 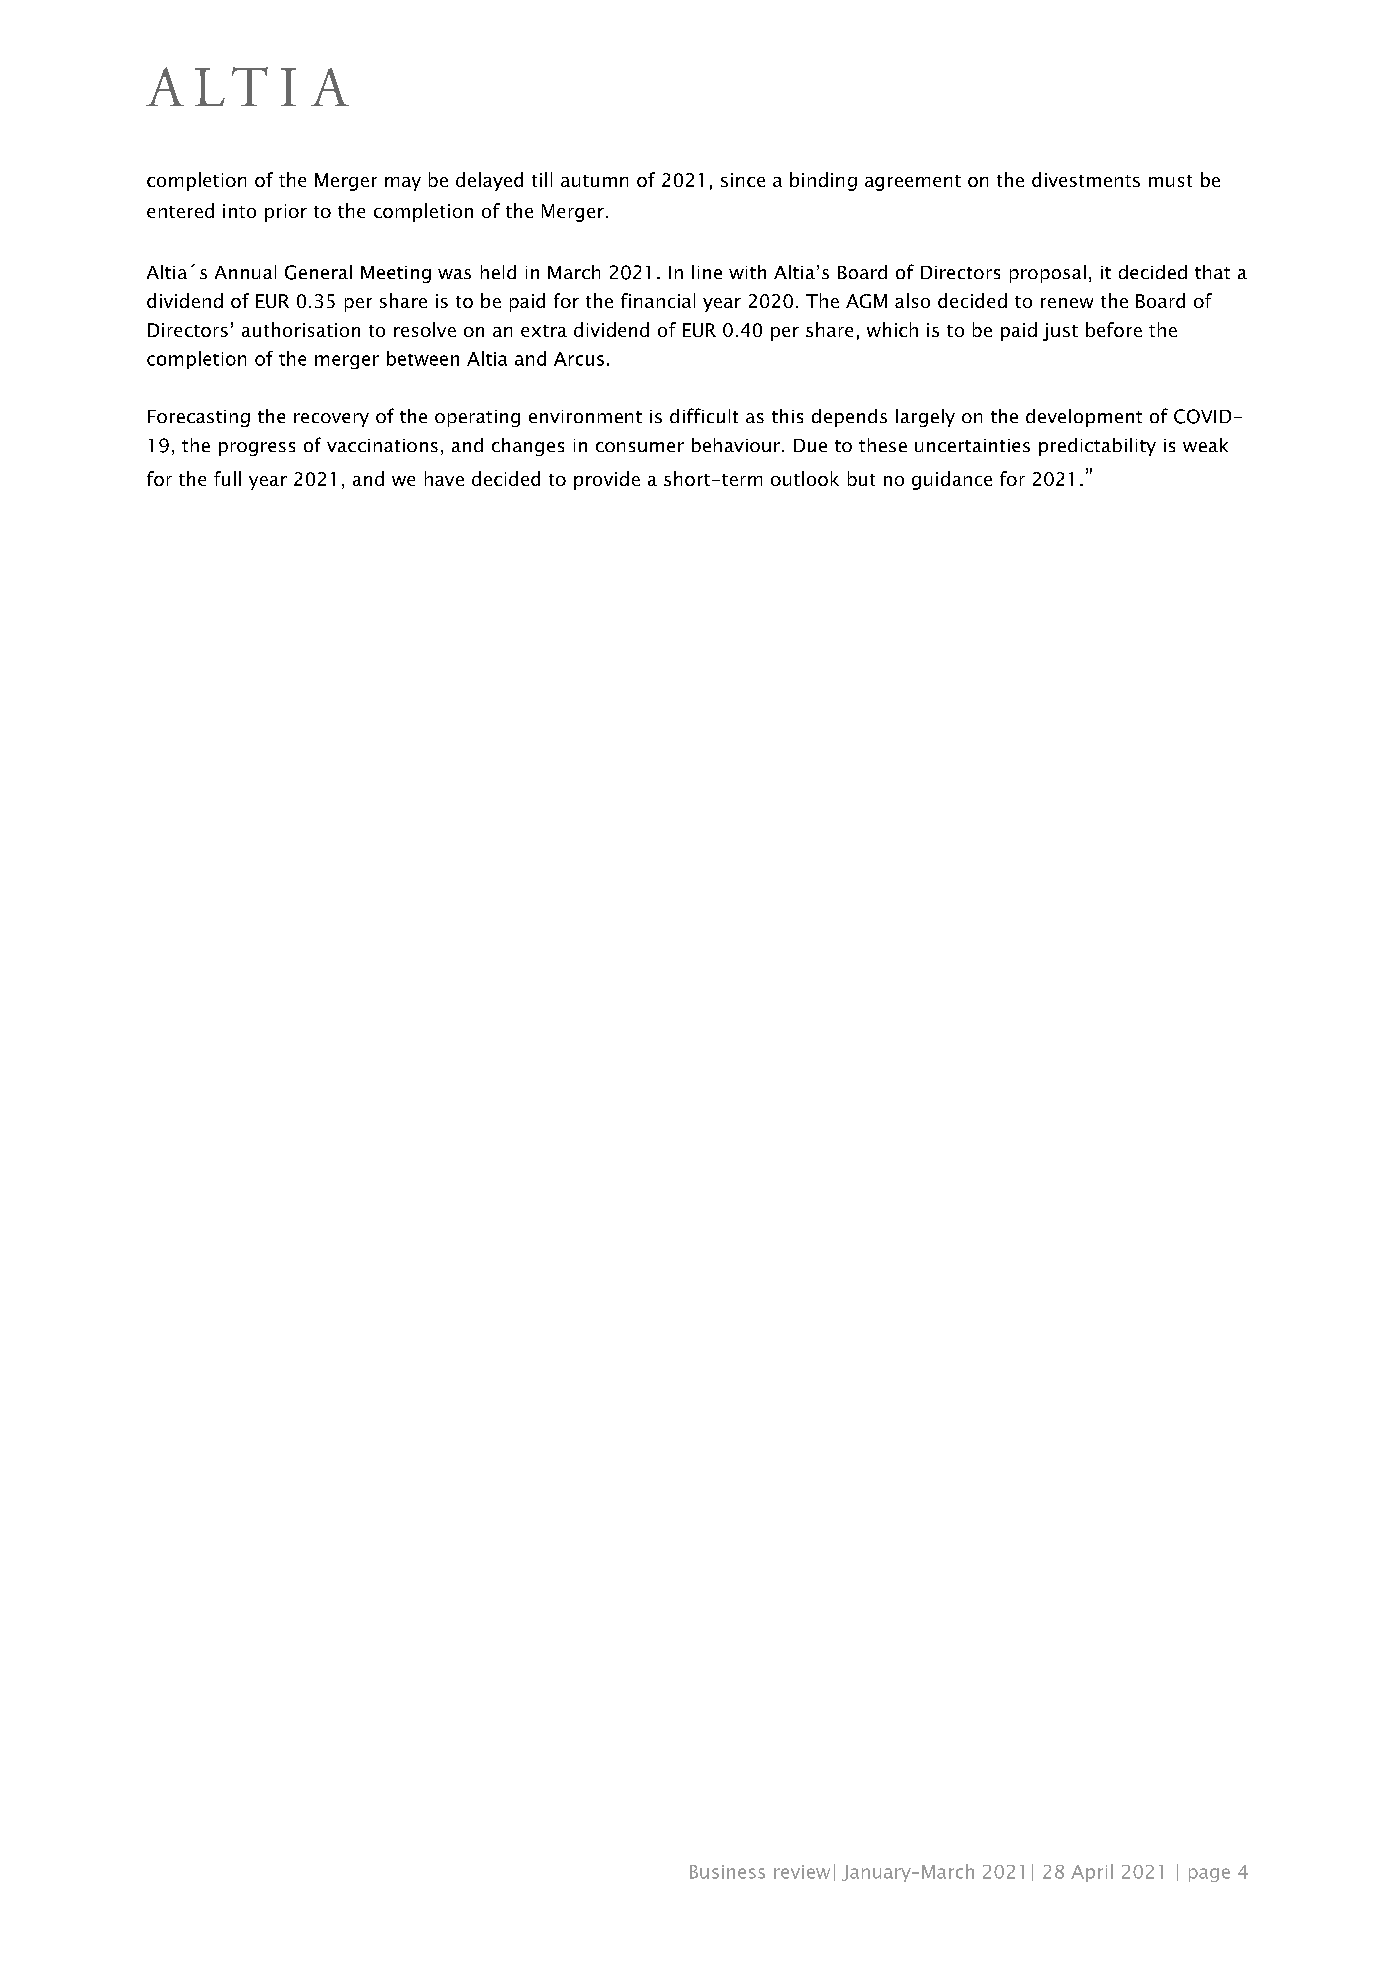 What do you see at coordinates (1048, 274) in the screenshot?
I see `proposal` at bounding box center [1048, 274].
